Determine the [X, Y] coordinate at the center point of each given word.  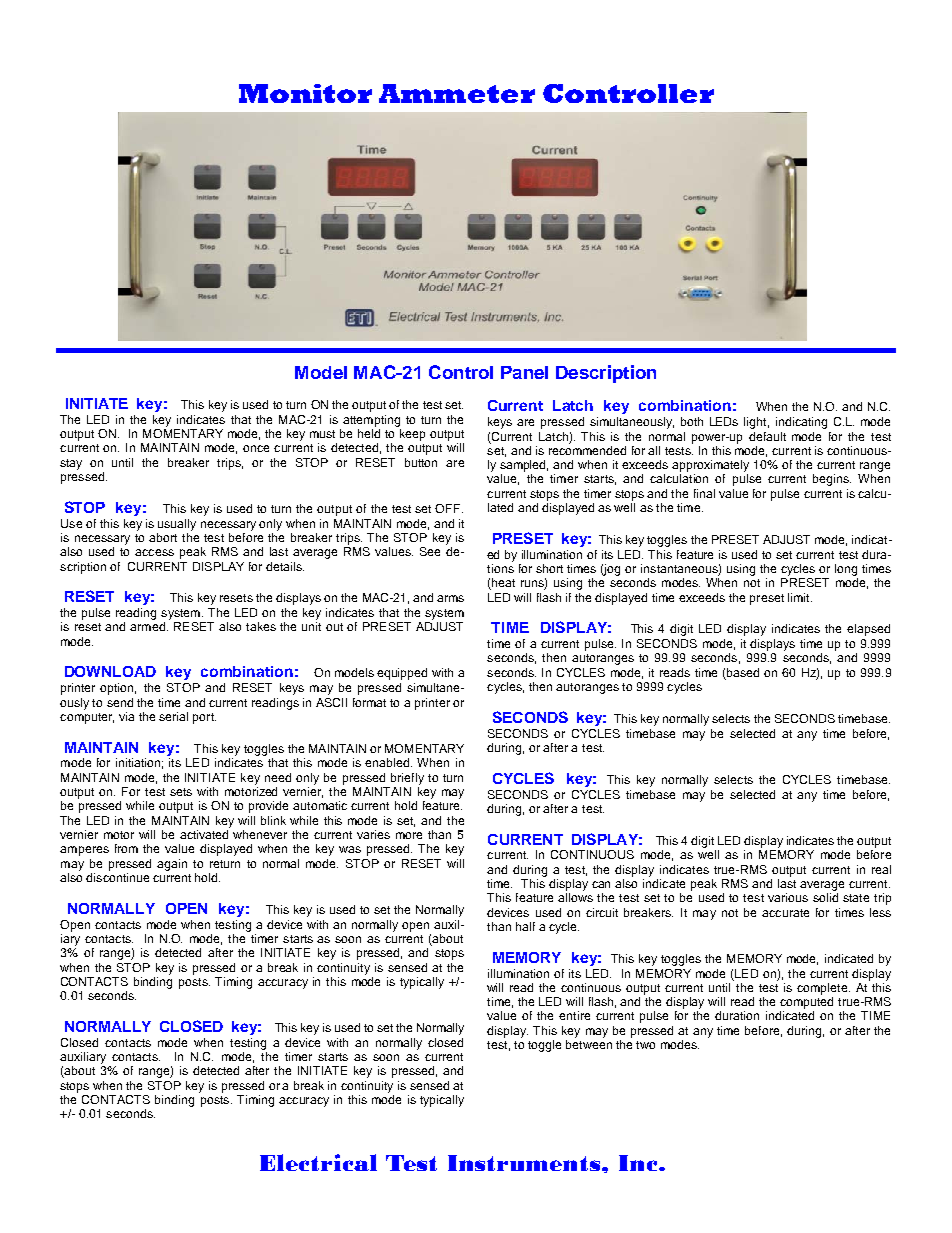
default [767, 436]
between [589, 1044]
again [172, 865]
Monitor [305, 93]
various [788, 897]
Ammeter [457, 93]
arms [450, 598]
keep [412, 435]
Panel [524, 372]
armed [147, 626]
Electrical [318, 1162]
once [256, 448]
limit [800, 597]
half [525, 926]
